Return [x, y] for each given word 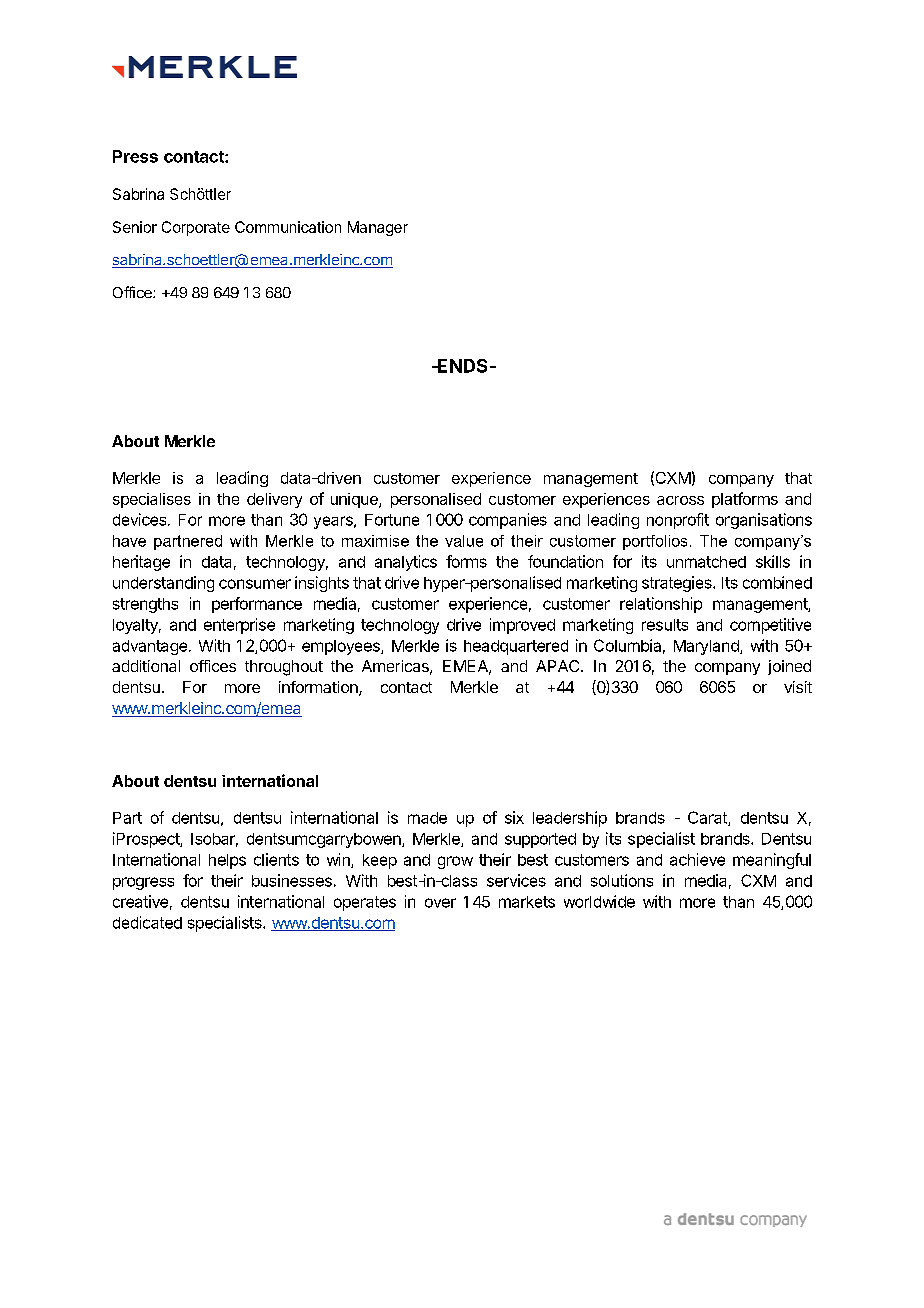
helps [227, 861]
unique [355, 500]
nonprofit [678, 521]
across [680, 500]
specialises [152, 500]
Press [135, 156]
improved [522, 626]
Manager [378, 228]
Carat [708, 818]
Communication [288, 227]
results [665, 625]
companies [508, 521]
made [427, 818]
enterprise [239, 626]
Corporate [196, 228]
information [319, 688]
